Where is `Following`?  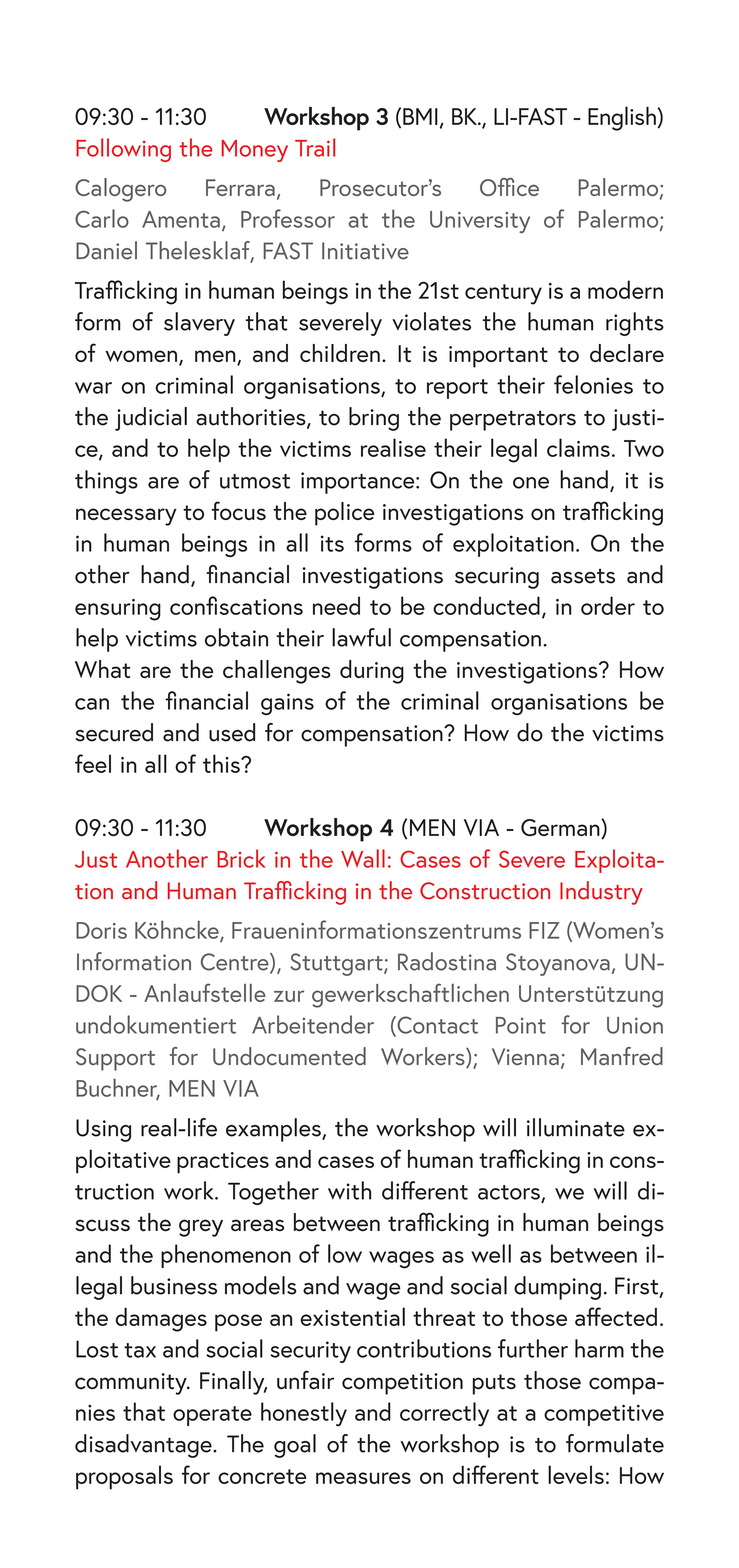 Following is located at coordinates (123, 150).
